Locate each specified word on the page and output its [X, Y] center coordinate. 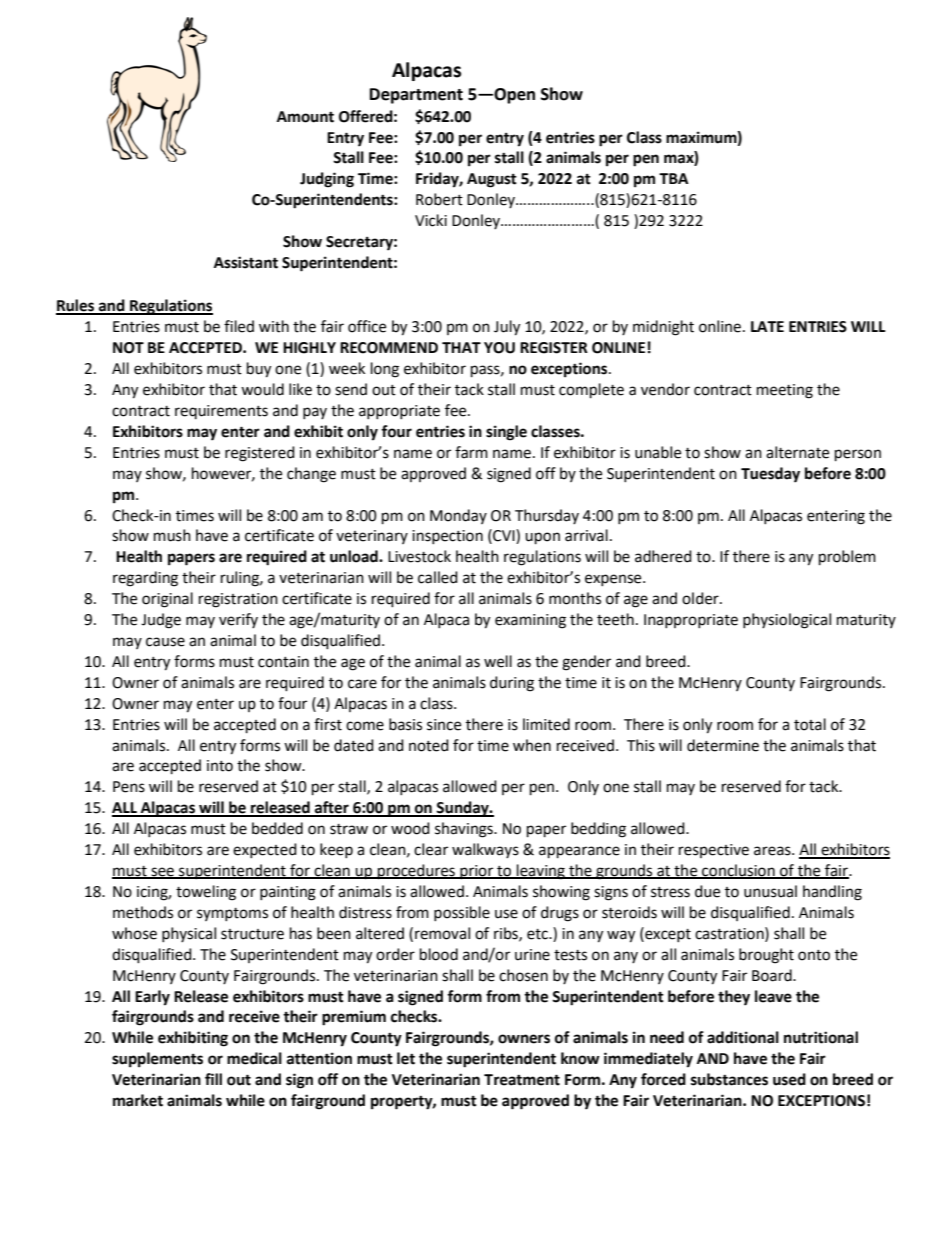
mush [172, 535]
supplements [157, 1060]
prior [477, 872]
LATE [767, 326]
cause [165, 642]
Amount [305, 117]
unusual [770, 891]
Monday [458, 516]
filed [239, 326]
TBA [674, 178]
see [163, 873]
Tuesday [770, 475]
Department [416, 96]
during [512, 684]
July [507, 328]
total [810, 724]
